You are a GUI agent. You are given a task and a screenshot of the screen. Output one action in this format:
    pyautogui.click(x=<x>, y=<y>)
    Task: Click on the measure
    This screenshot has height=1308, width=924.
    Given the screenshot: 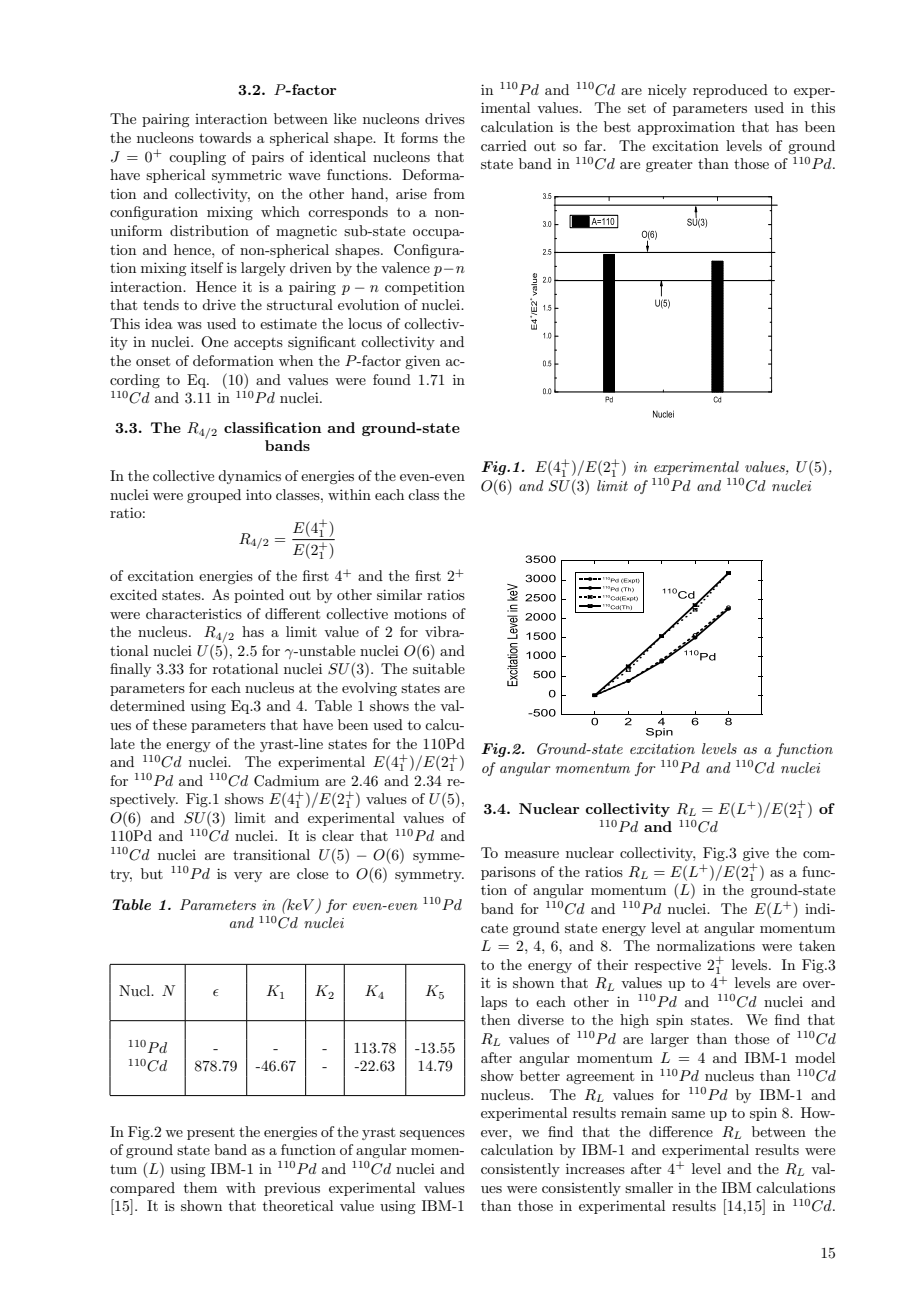 What is the action you would take?
    pyautogui.click(x=532, y=854)
